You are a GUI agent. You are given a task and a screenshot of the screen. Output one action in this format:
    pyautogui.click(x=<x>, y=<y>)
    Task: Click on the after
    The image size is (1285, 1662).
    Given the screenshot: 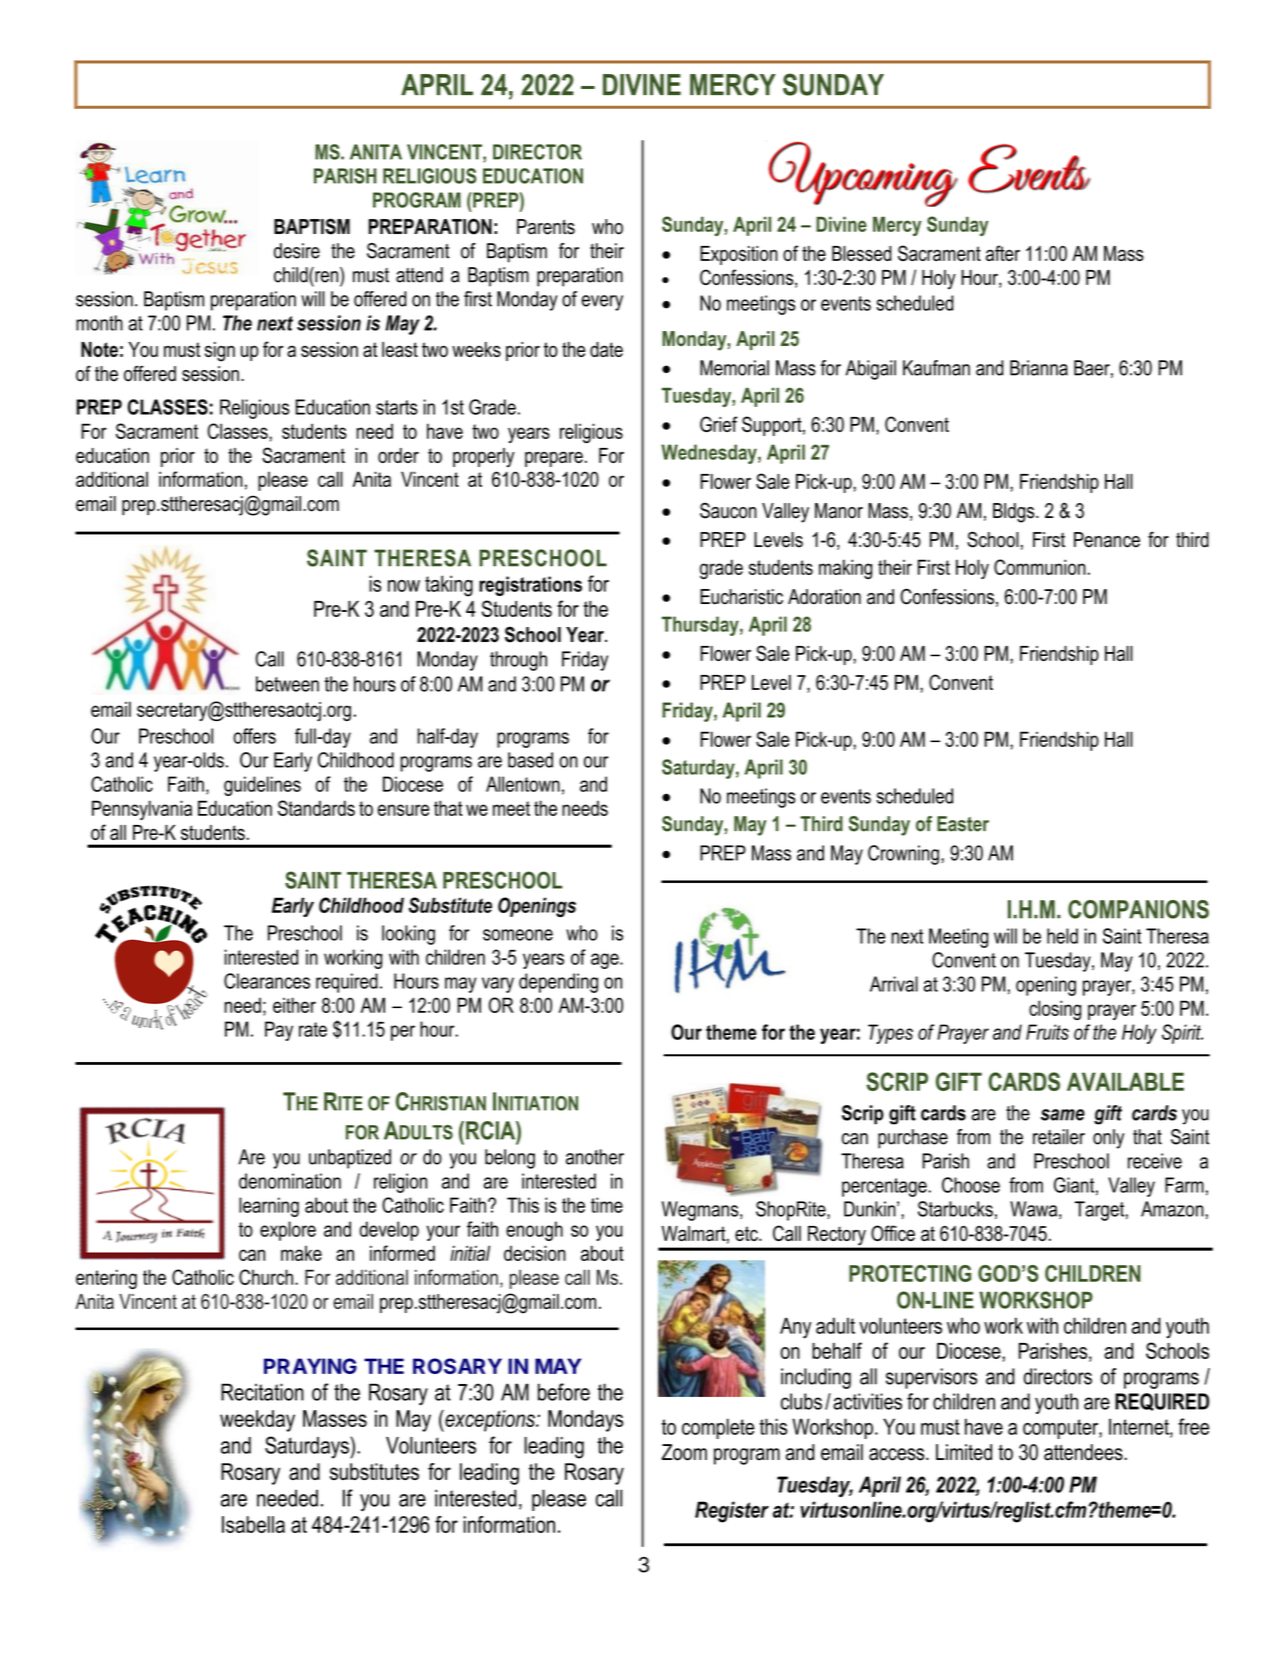 What is the action you would take?
    pyautogui.click(x=1003, y=253)
